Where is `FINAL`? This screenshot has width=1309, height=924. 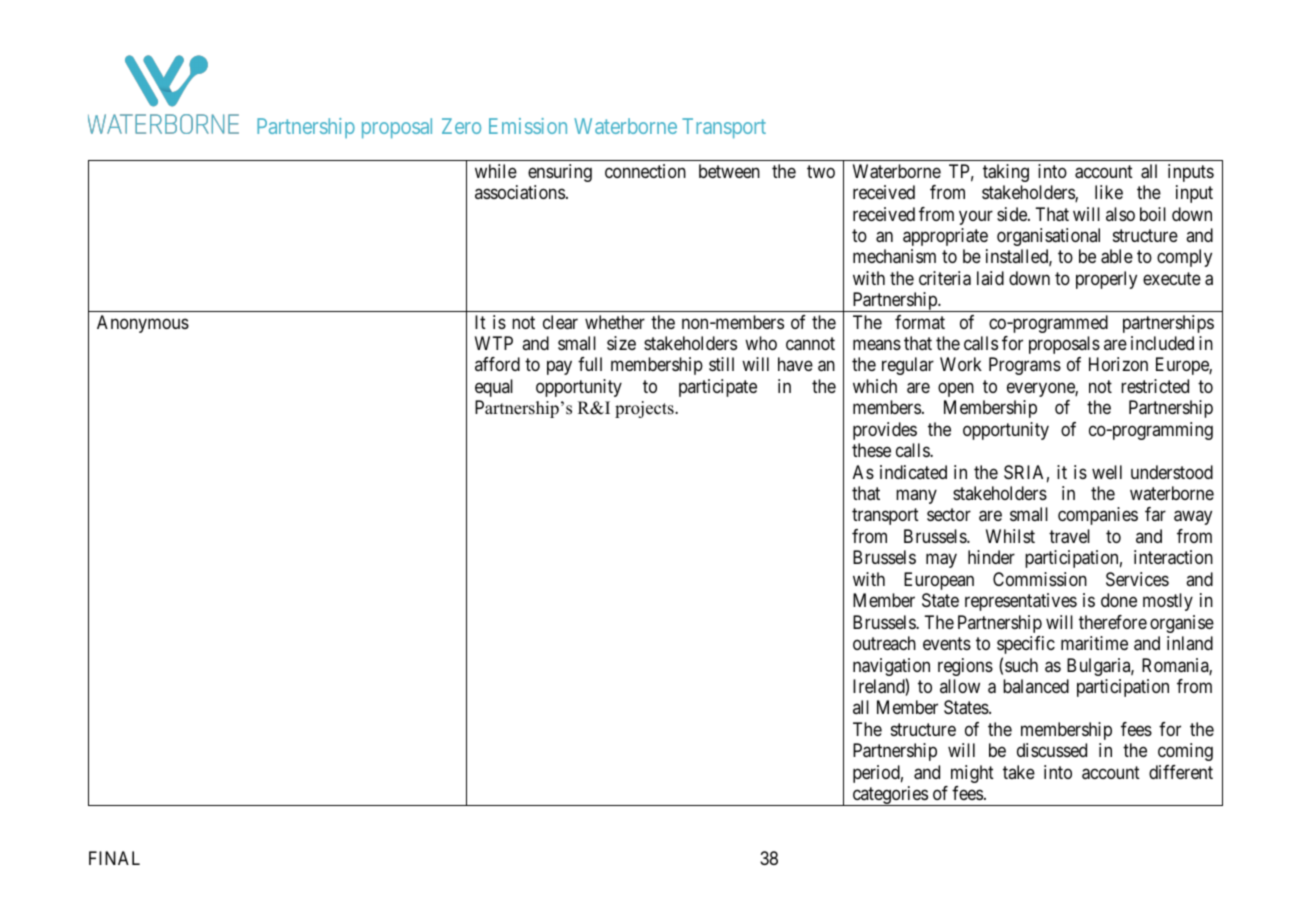 FINAL is located at coordinates (114, 858).
